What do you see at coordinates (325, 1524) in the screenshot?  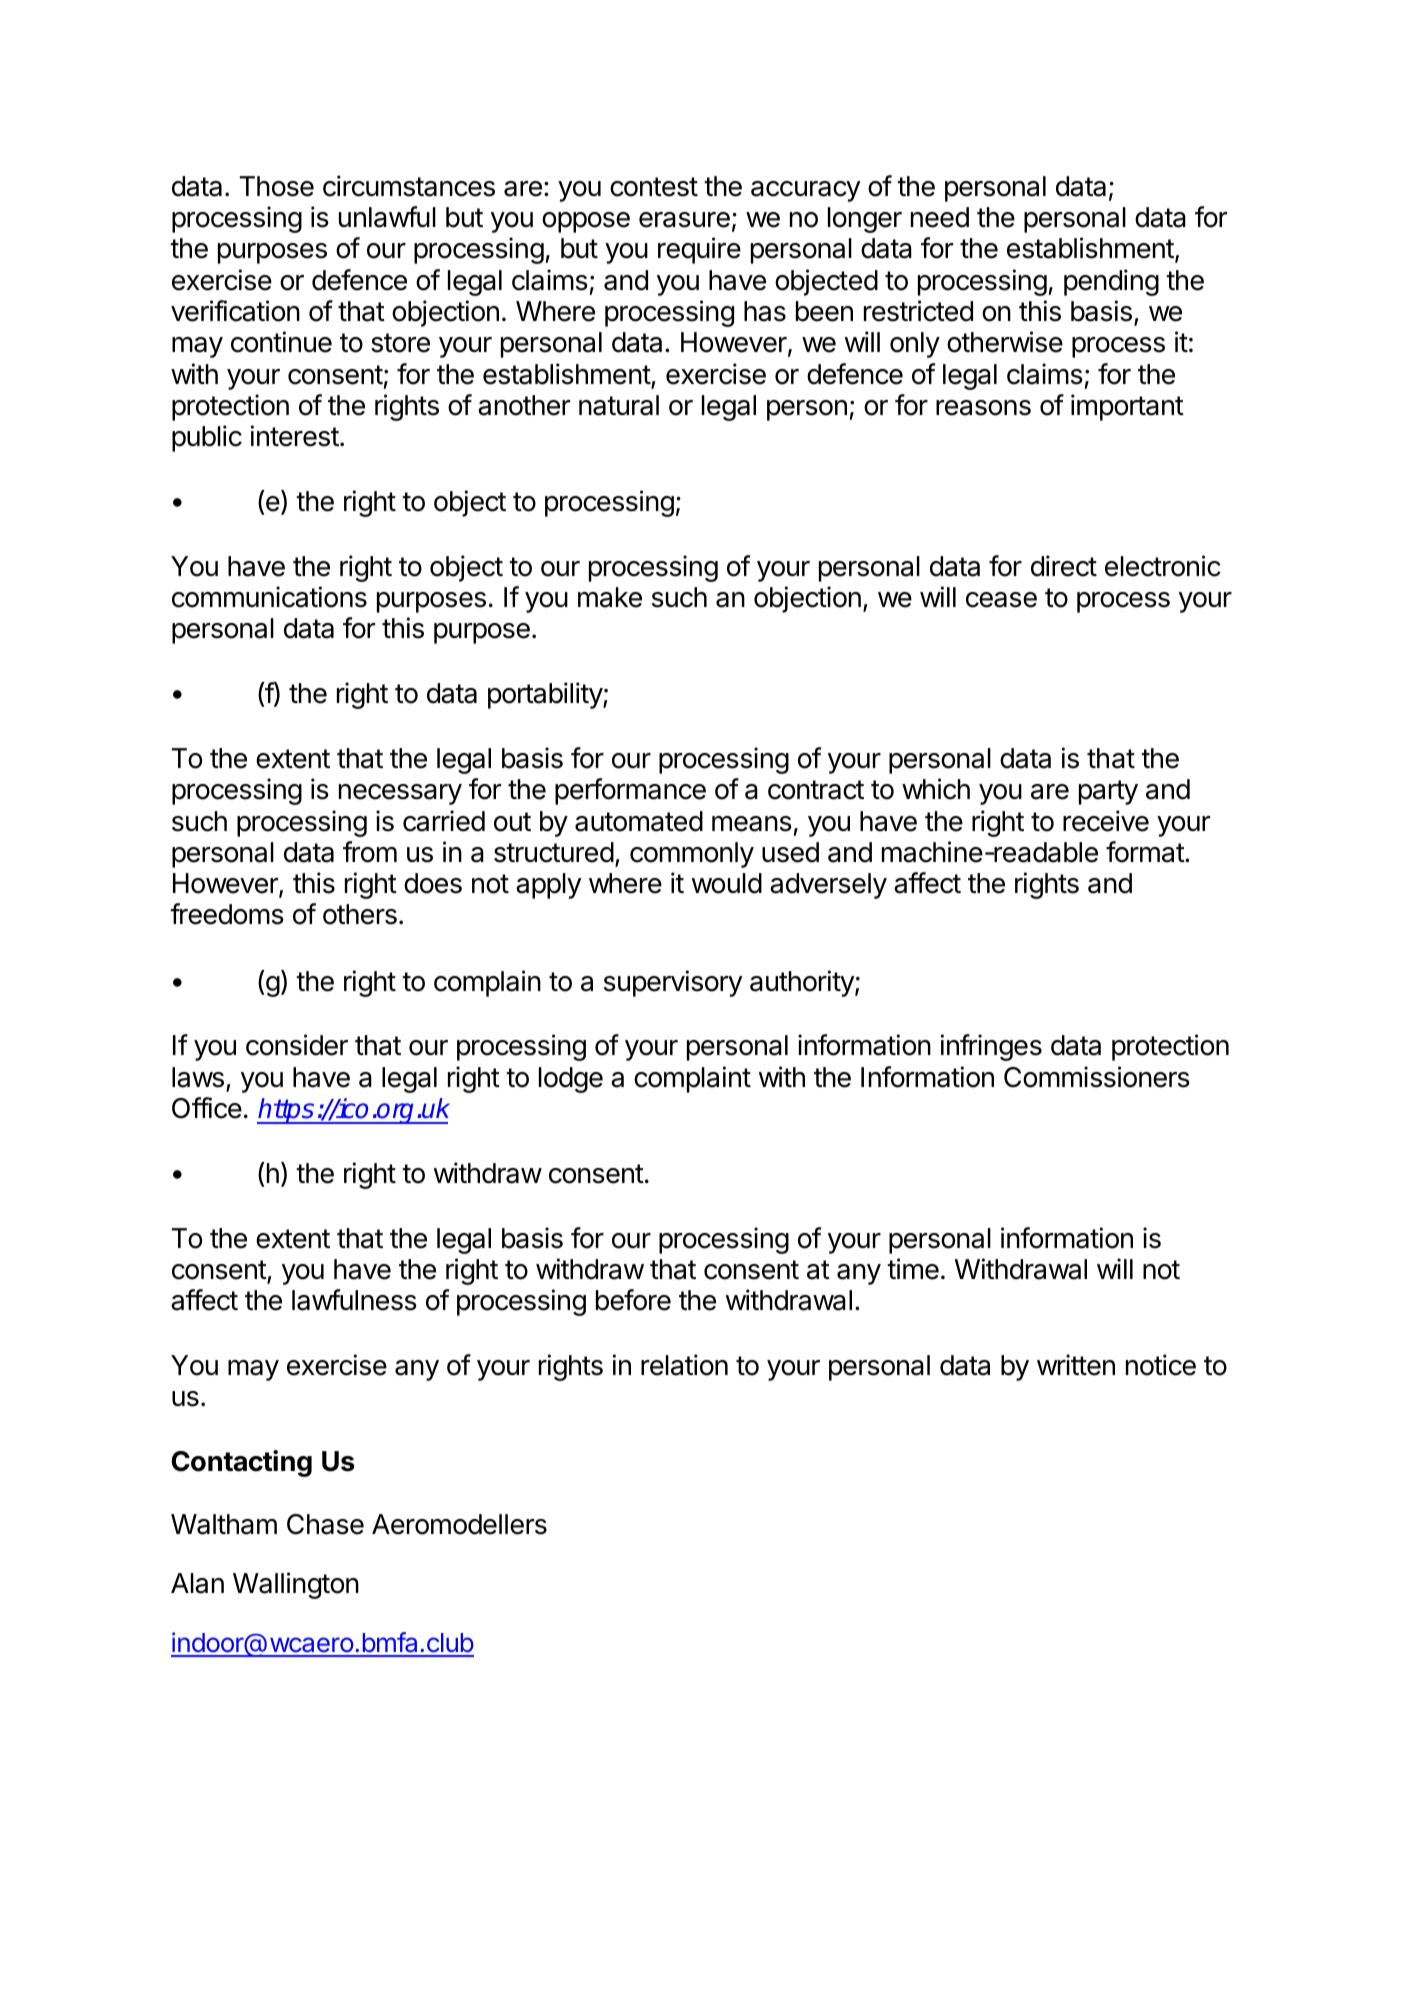 I see `Chase` at bounding box center [325, 1524].
